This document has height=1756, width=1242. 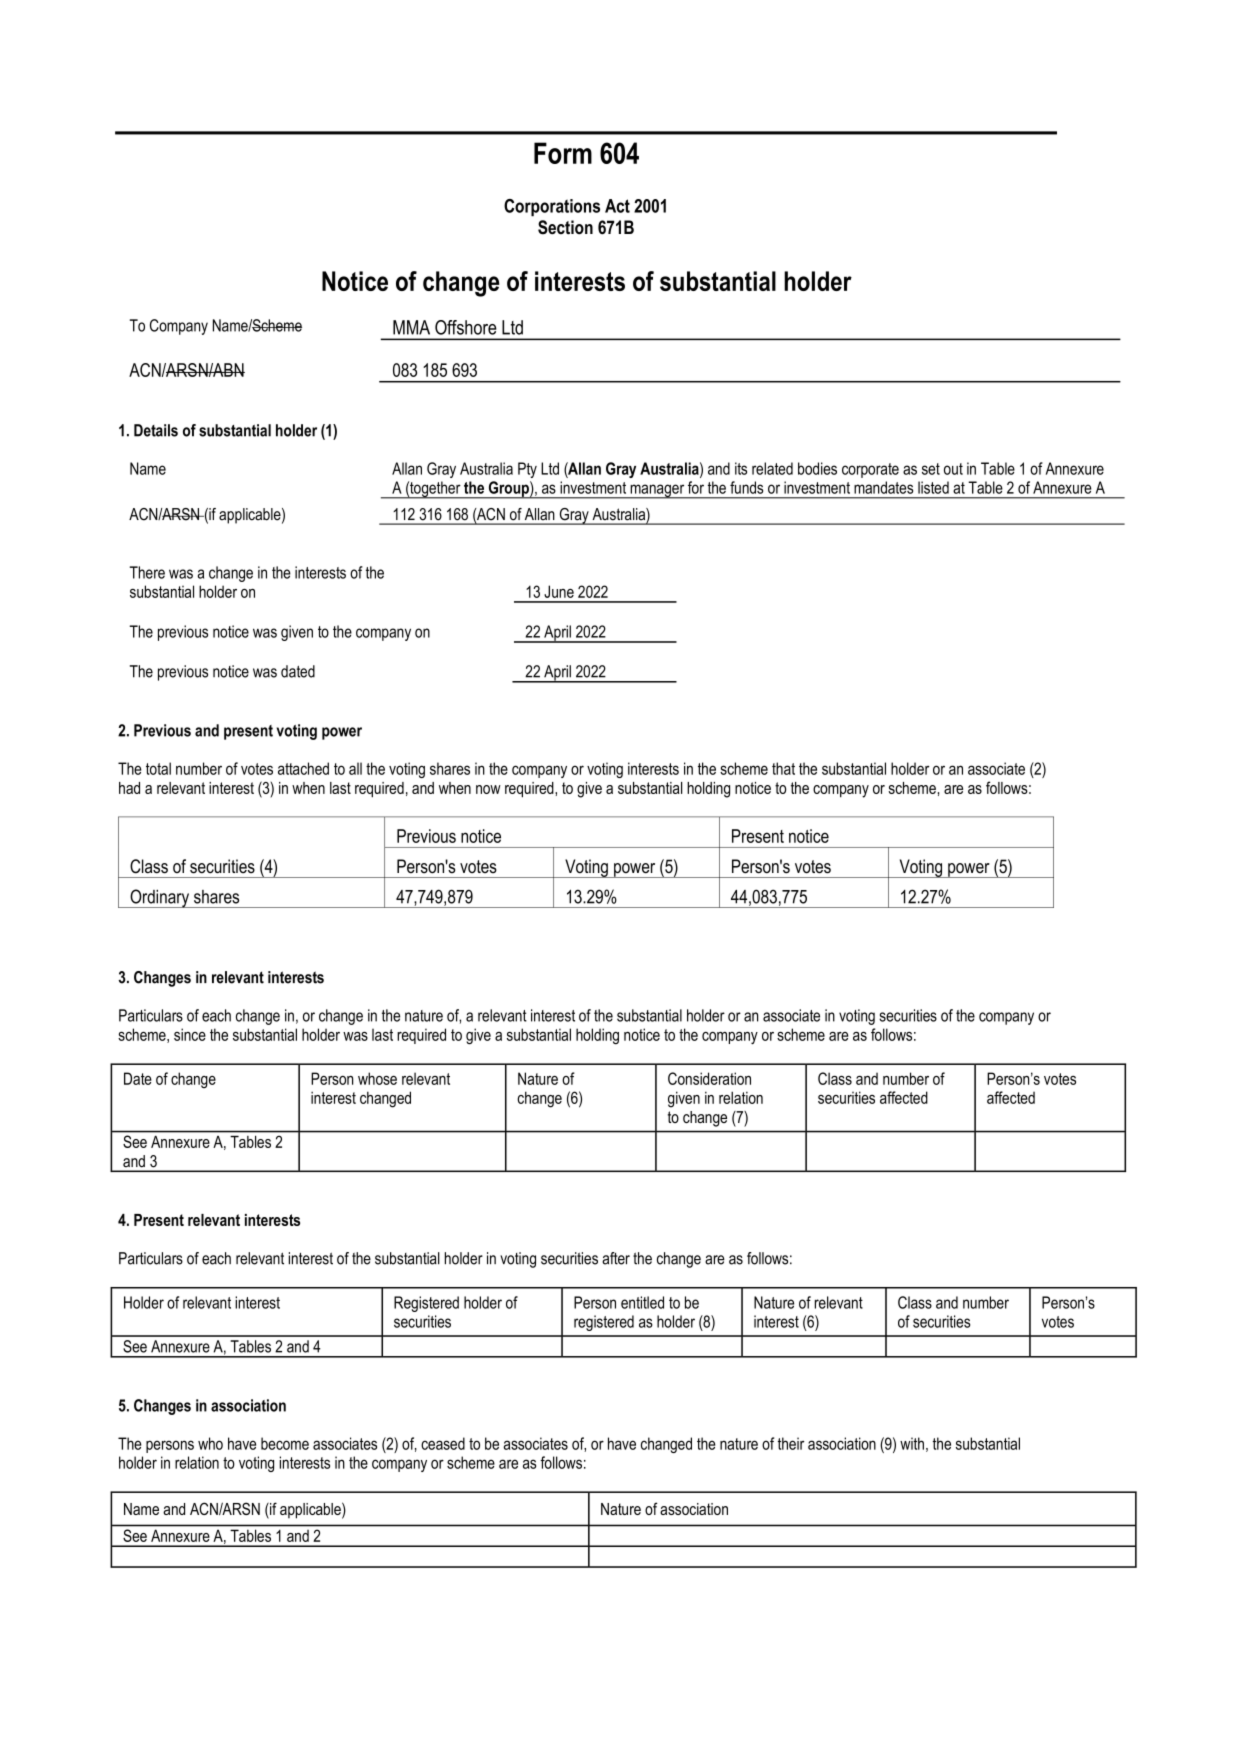 What do you see at coordinates (552, 208) in the document?
I see `Corporations` at bounding box center [552, 208].
